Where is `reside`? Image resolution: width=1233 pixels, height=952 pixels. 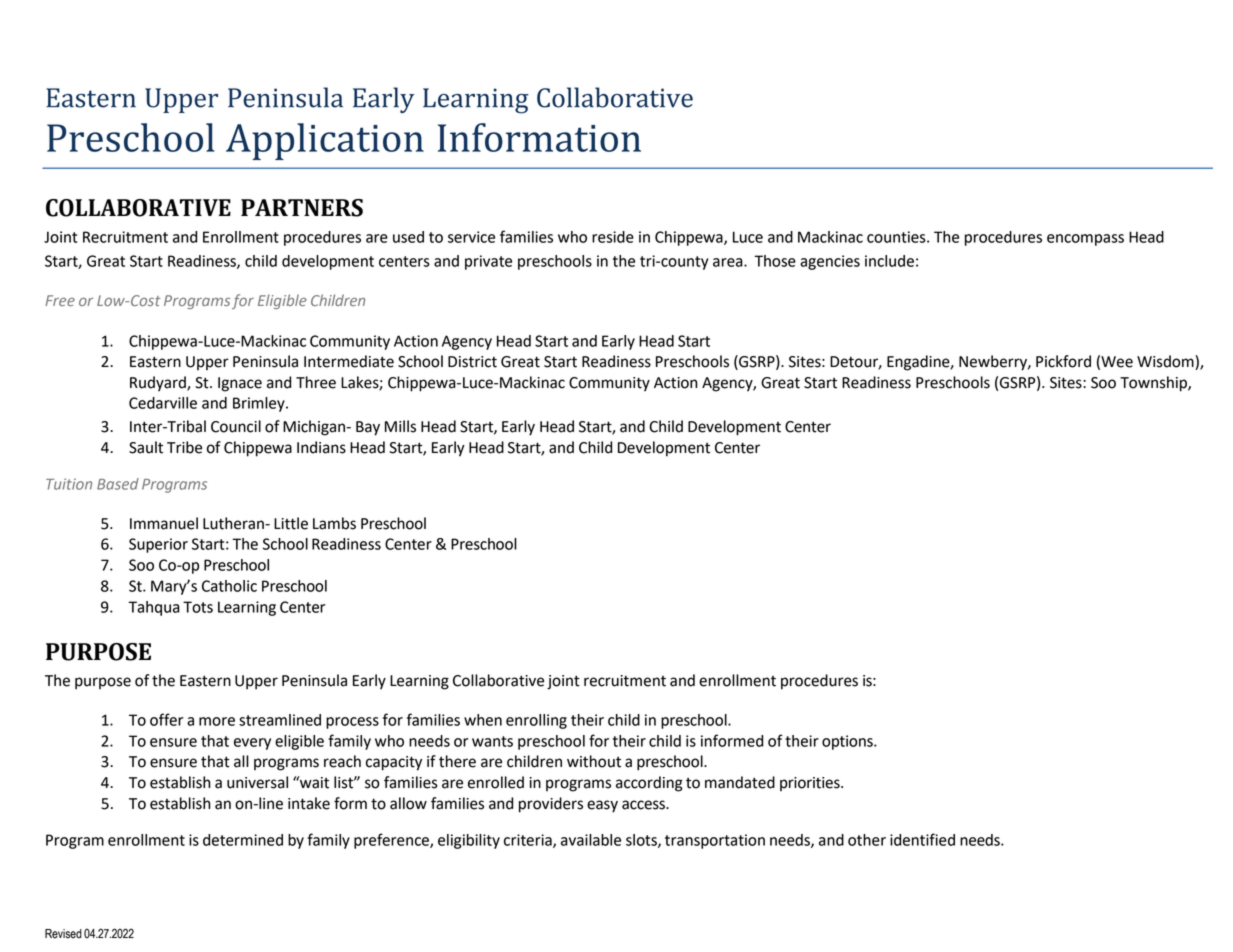
reside is located at coordinates (613, 237).
